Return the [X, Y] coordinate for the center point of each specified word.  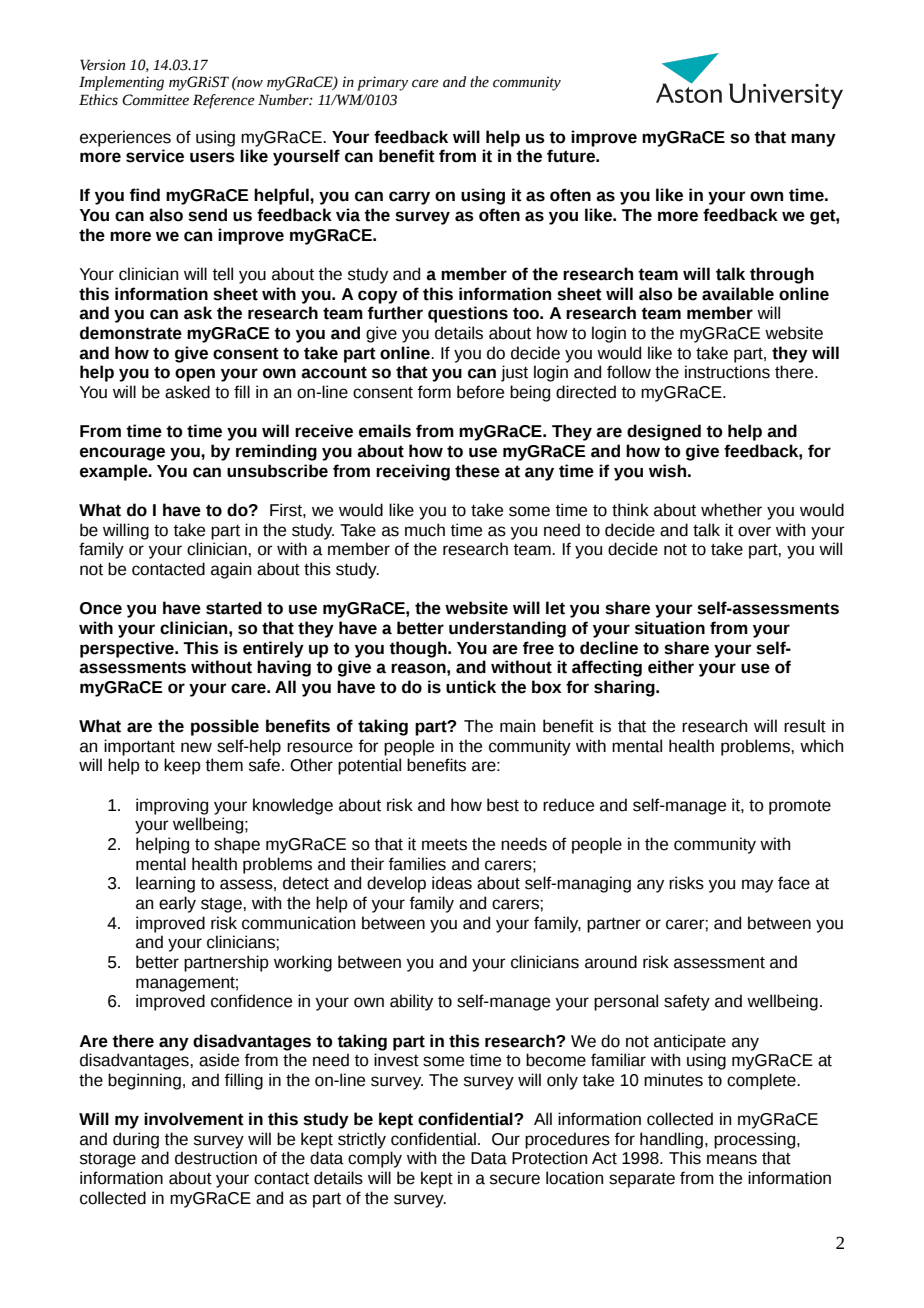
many [813, 140]
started [234, 608]
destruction [216, 1158]
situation [670, 628]
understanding [507, 629]
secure [515, 1179]
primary [382, 83]
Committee [155, 100]
